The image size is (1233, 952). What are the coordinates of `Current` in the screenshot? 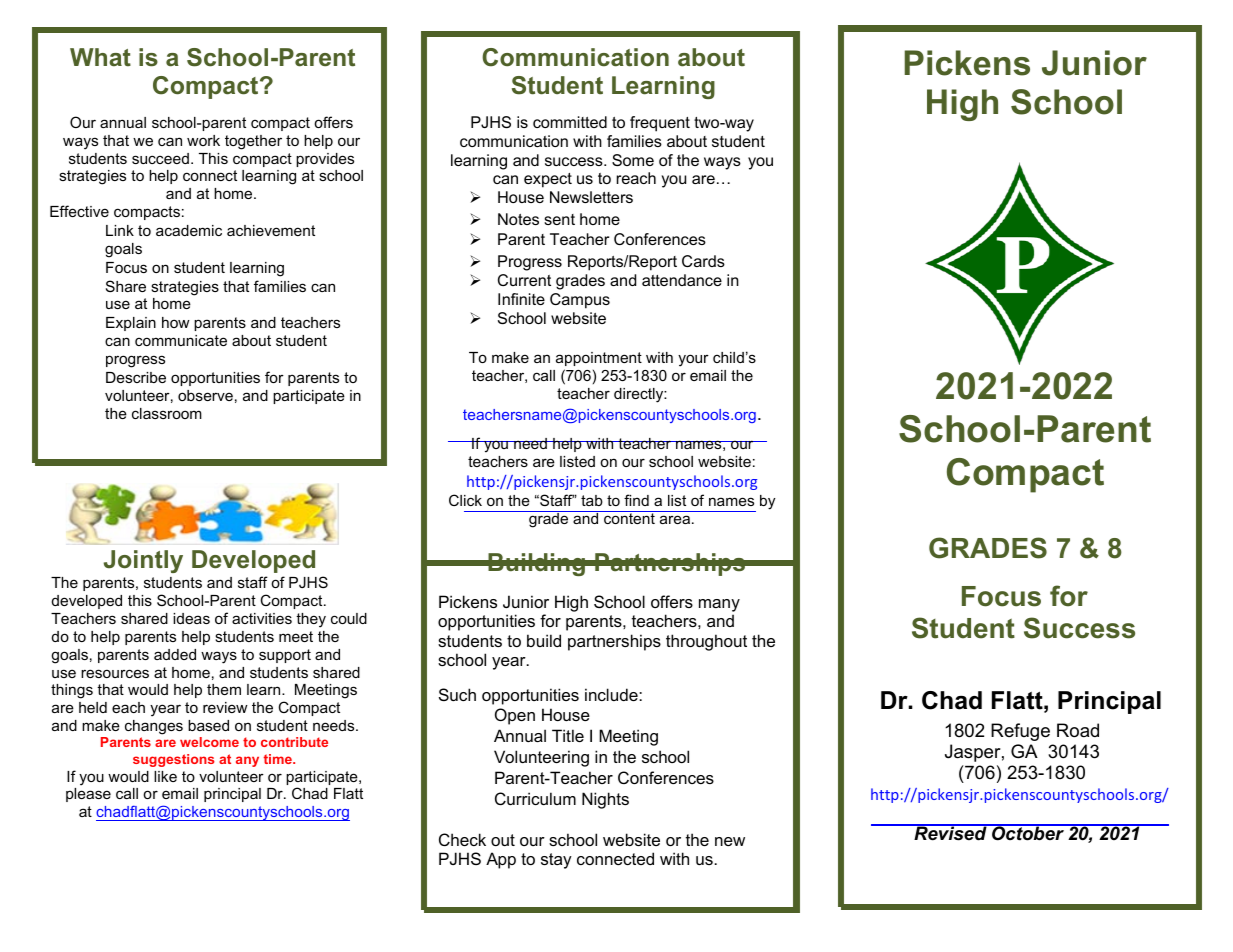 It's located at (524, 280).
